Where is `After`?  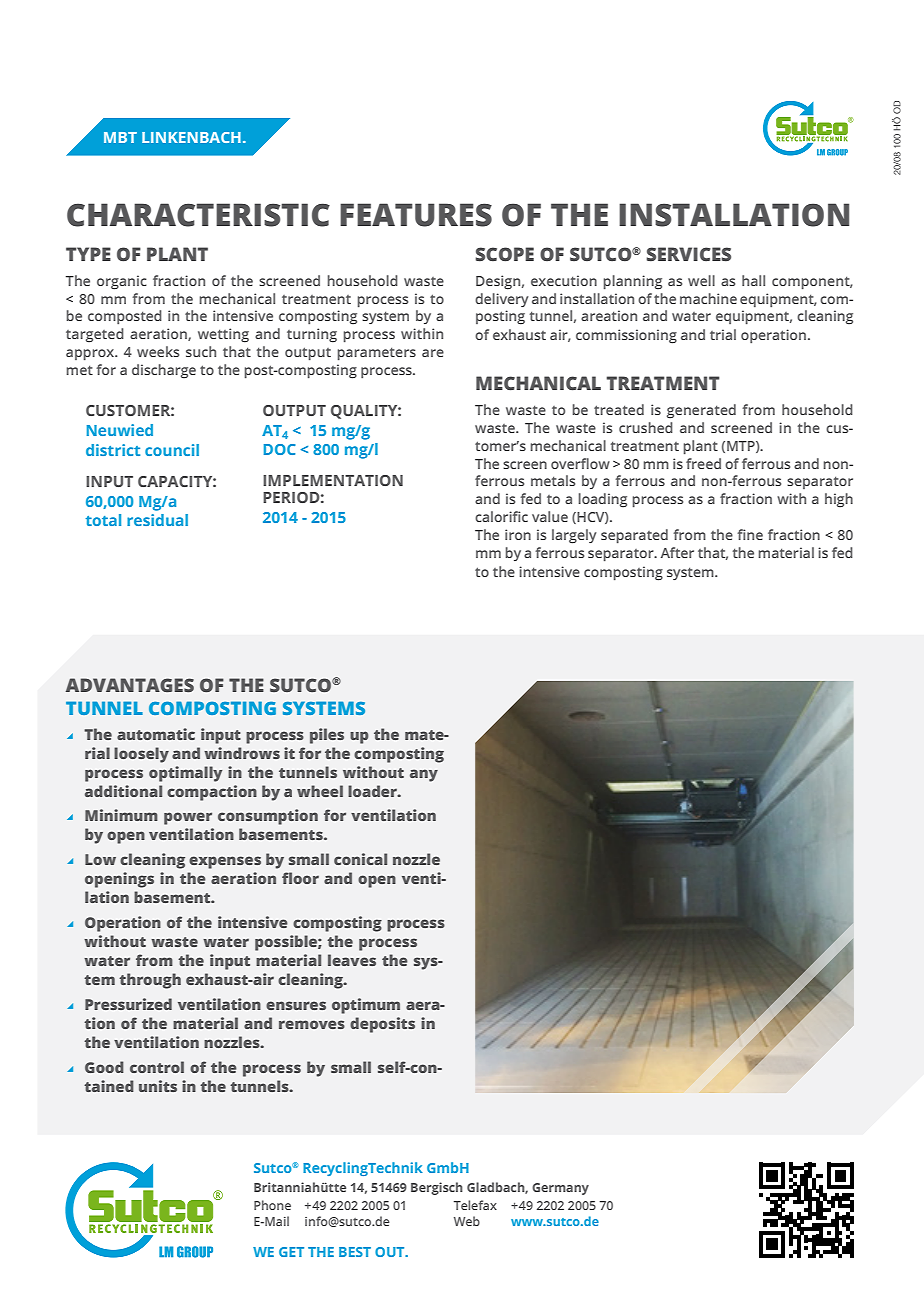 After is located at coordinates (677, 552).
